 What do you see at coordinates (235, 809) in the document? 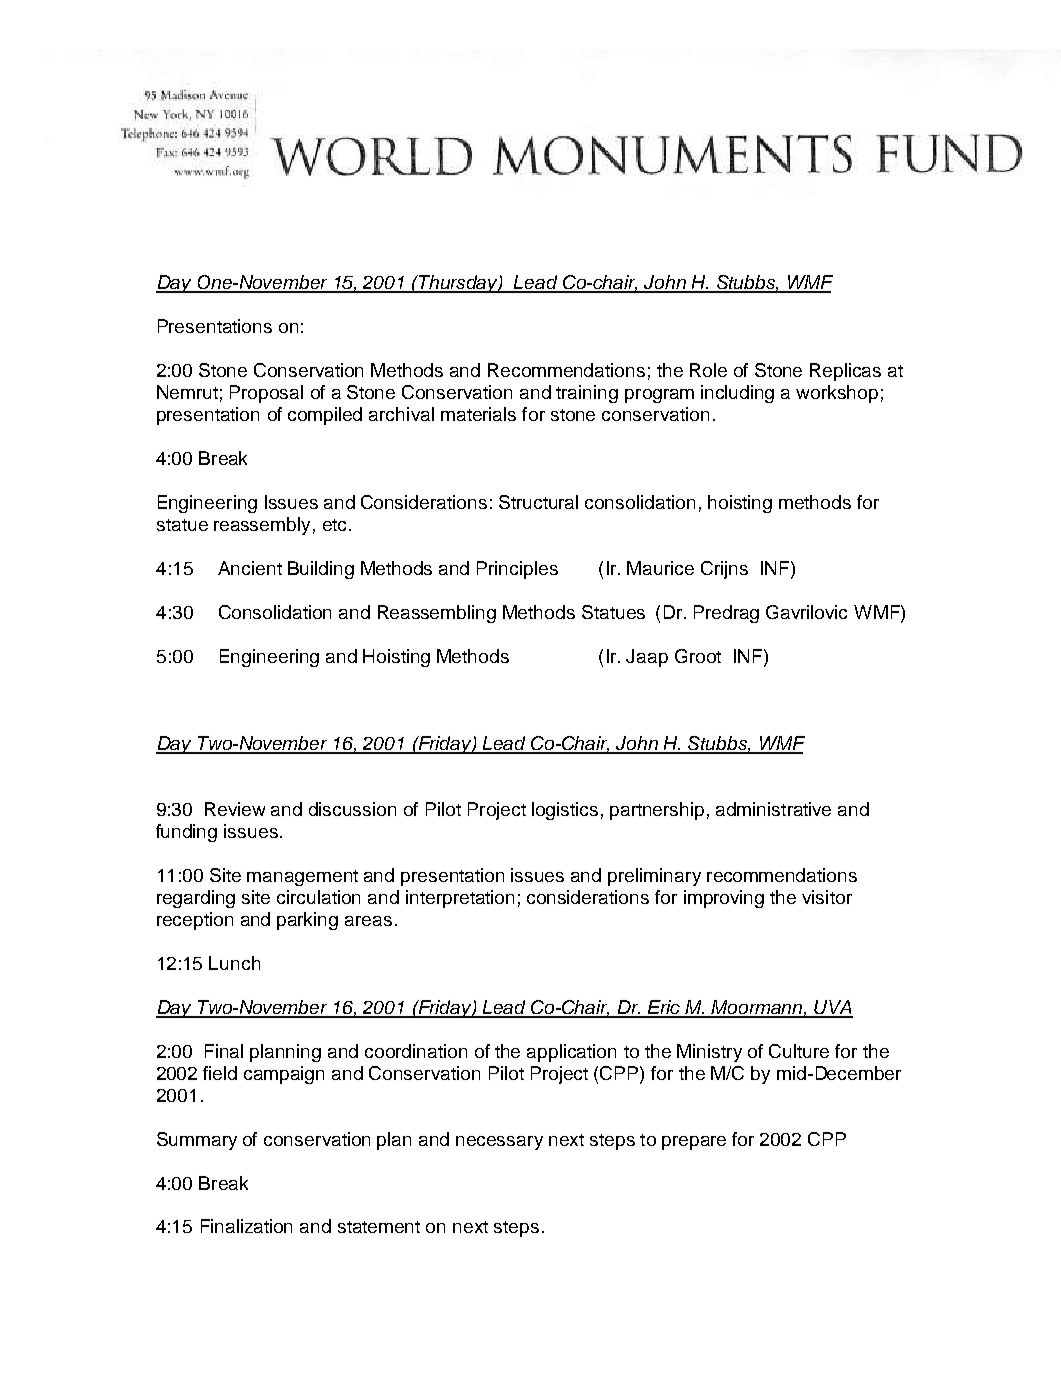
I see `Review` at bounding box center [235, 809].
